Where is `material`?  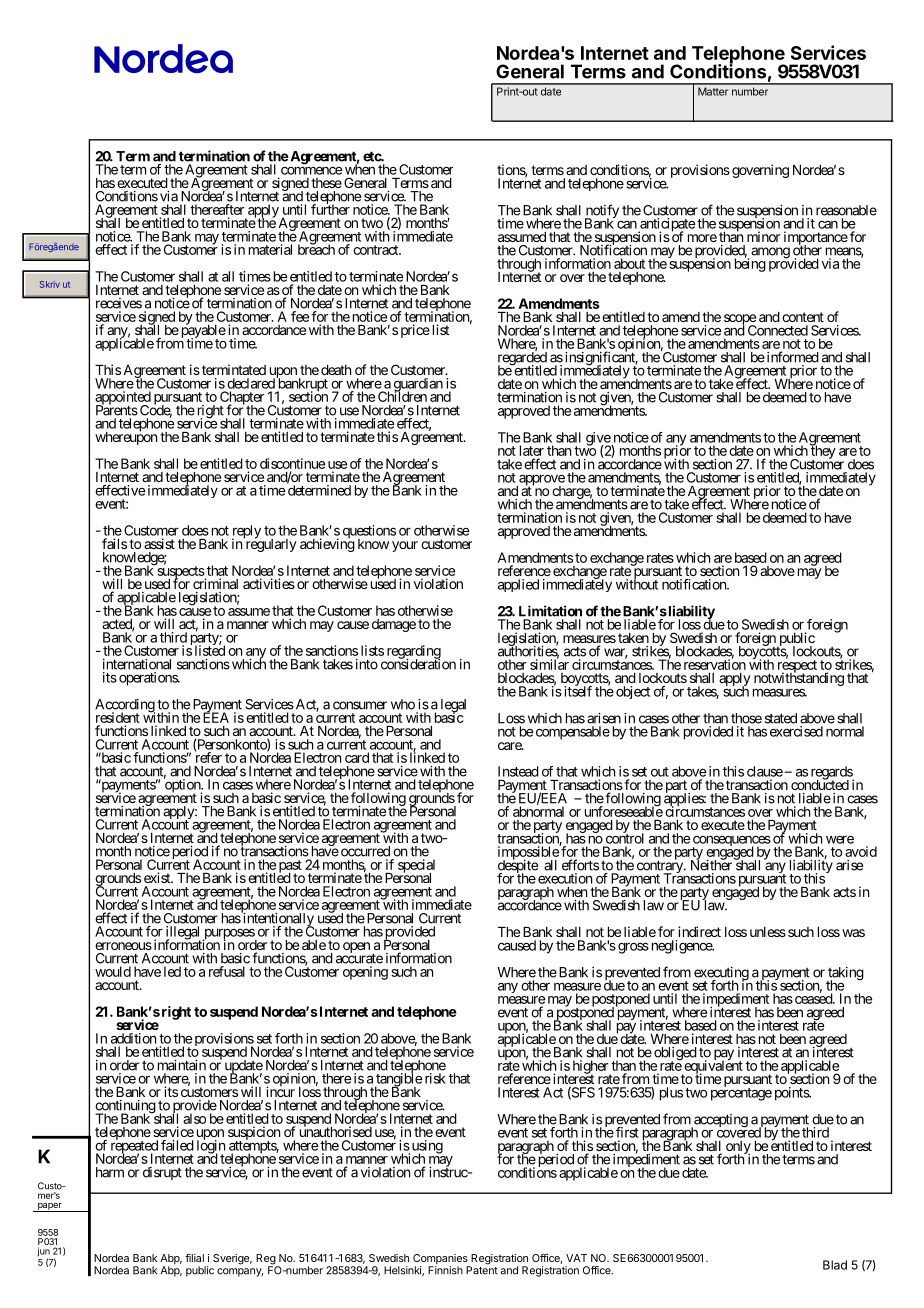 material is located at coordinates (270, 249).
